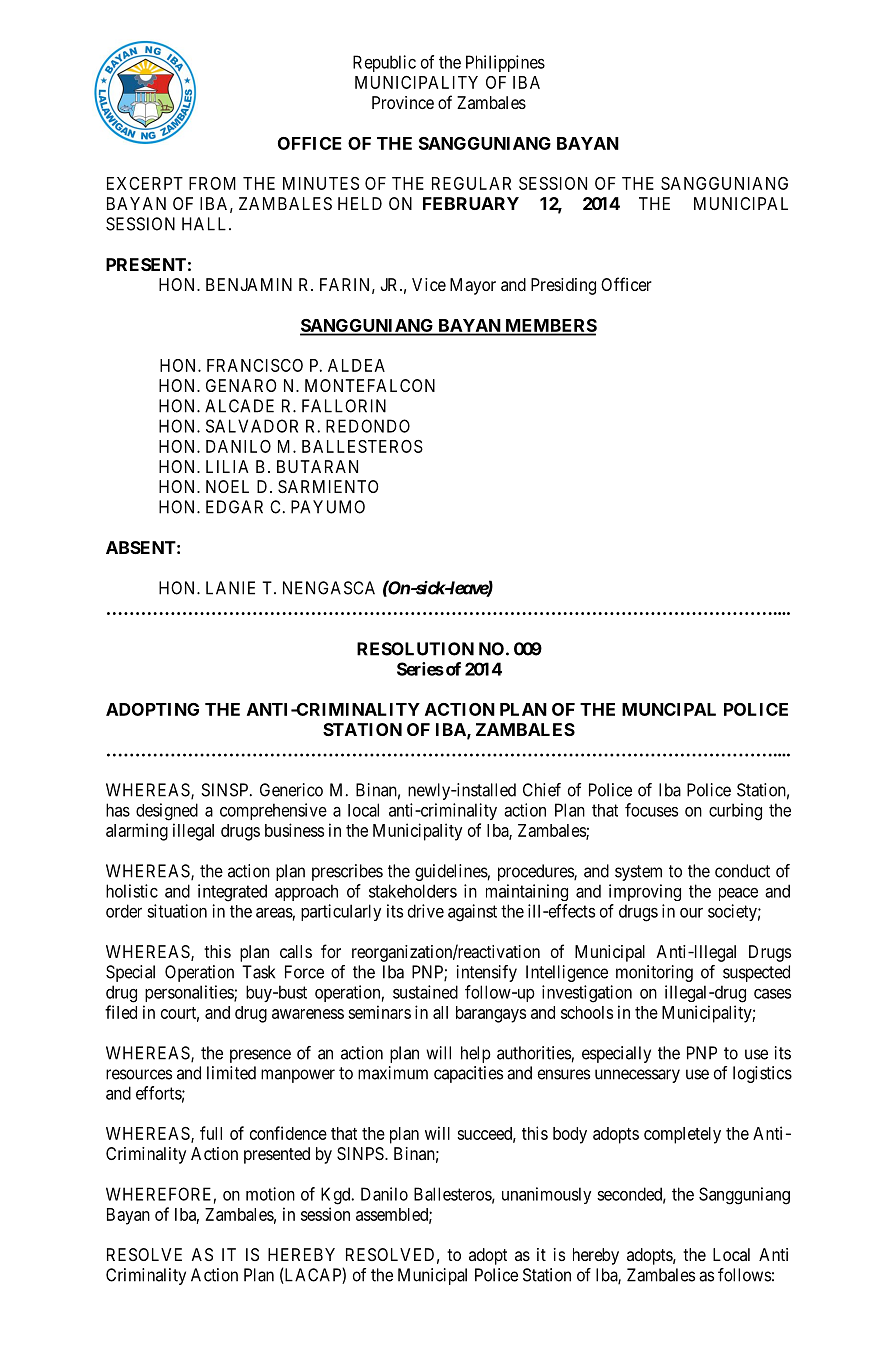 This page has height=1371, width=896. I want to click on full, so click(211, 1133).
